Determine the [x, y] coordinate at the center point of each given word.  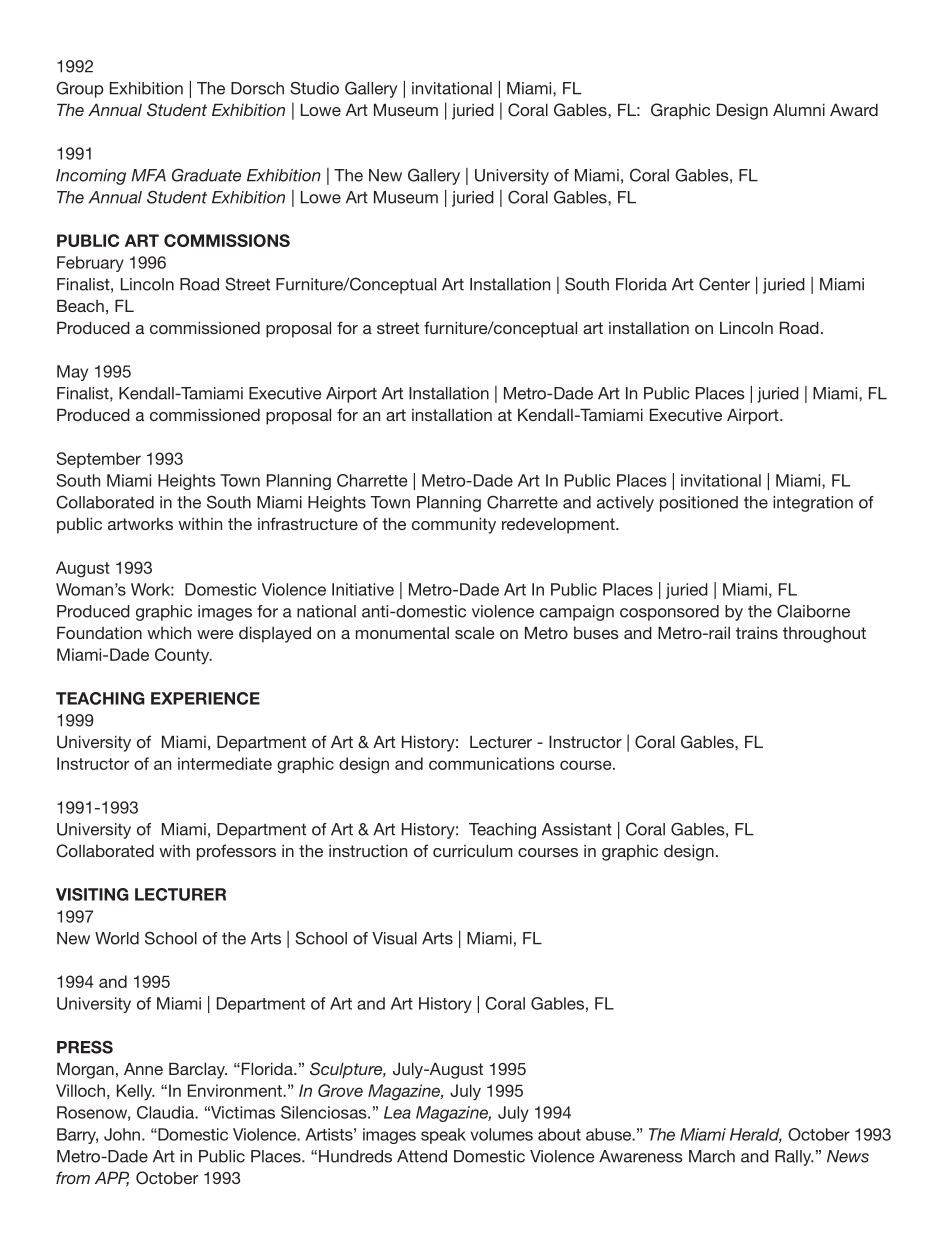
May [72, 373]
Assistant [577, 829]
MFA [149, 175]
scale [475, 632]
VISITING [92, 894]
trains [757, 633]
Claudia [166, 1112]
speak [443, 1136]
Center [724, 284]
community [454, 525]
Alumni [799, 109]
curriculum [473, 850]
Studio [314, 88]
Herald [756, 1135]
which [169, 632]
